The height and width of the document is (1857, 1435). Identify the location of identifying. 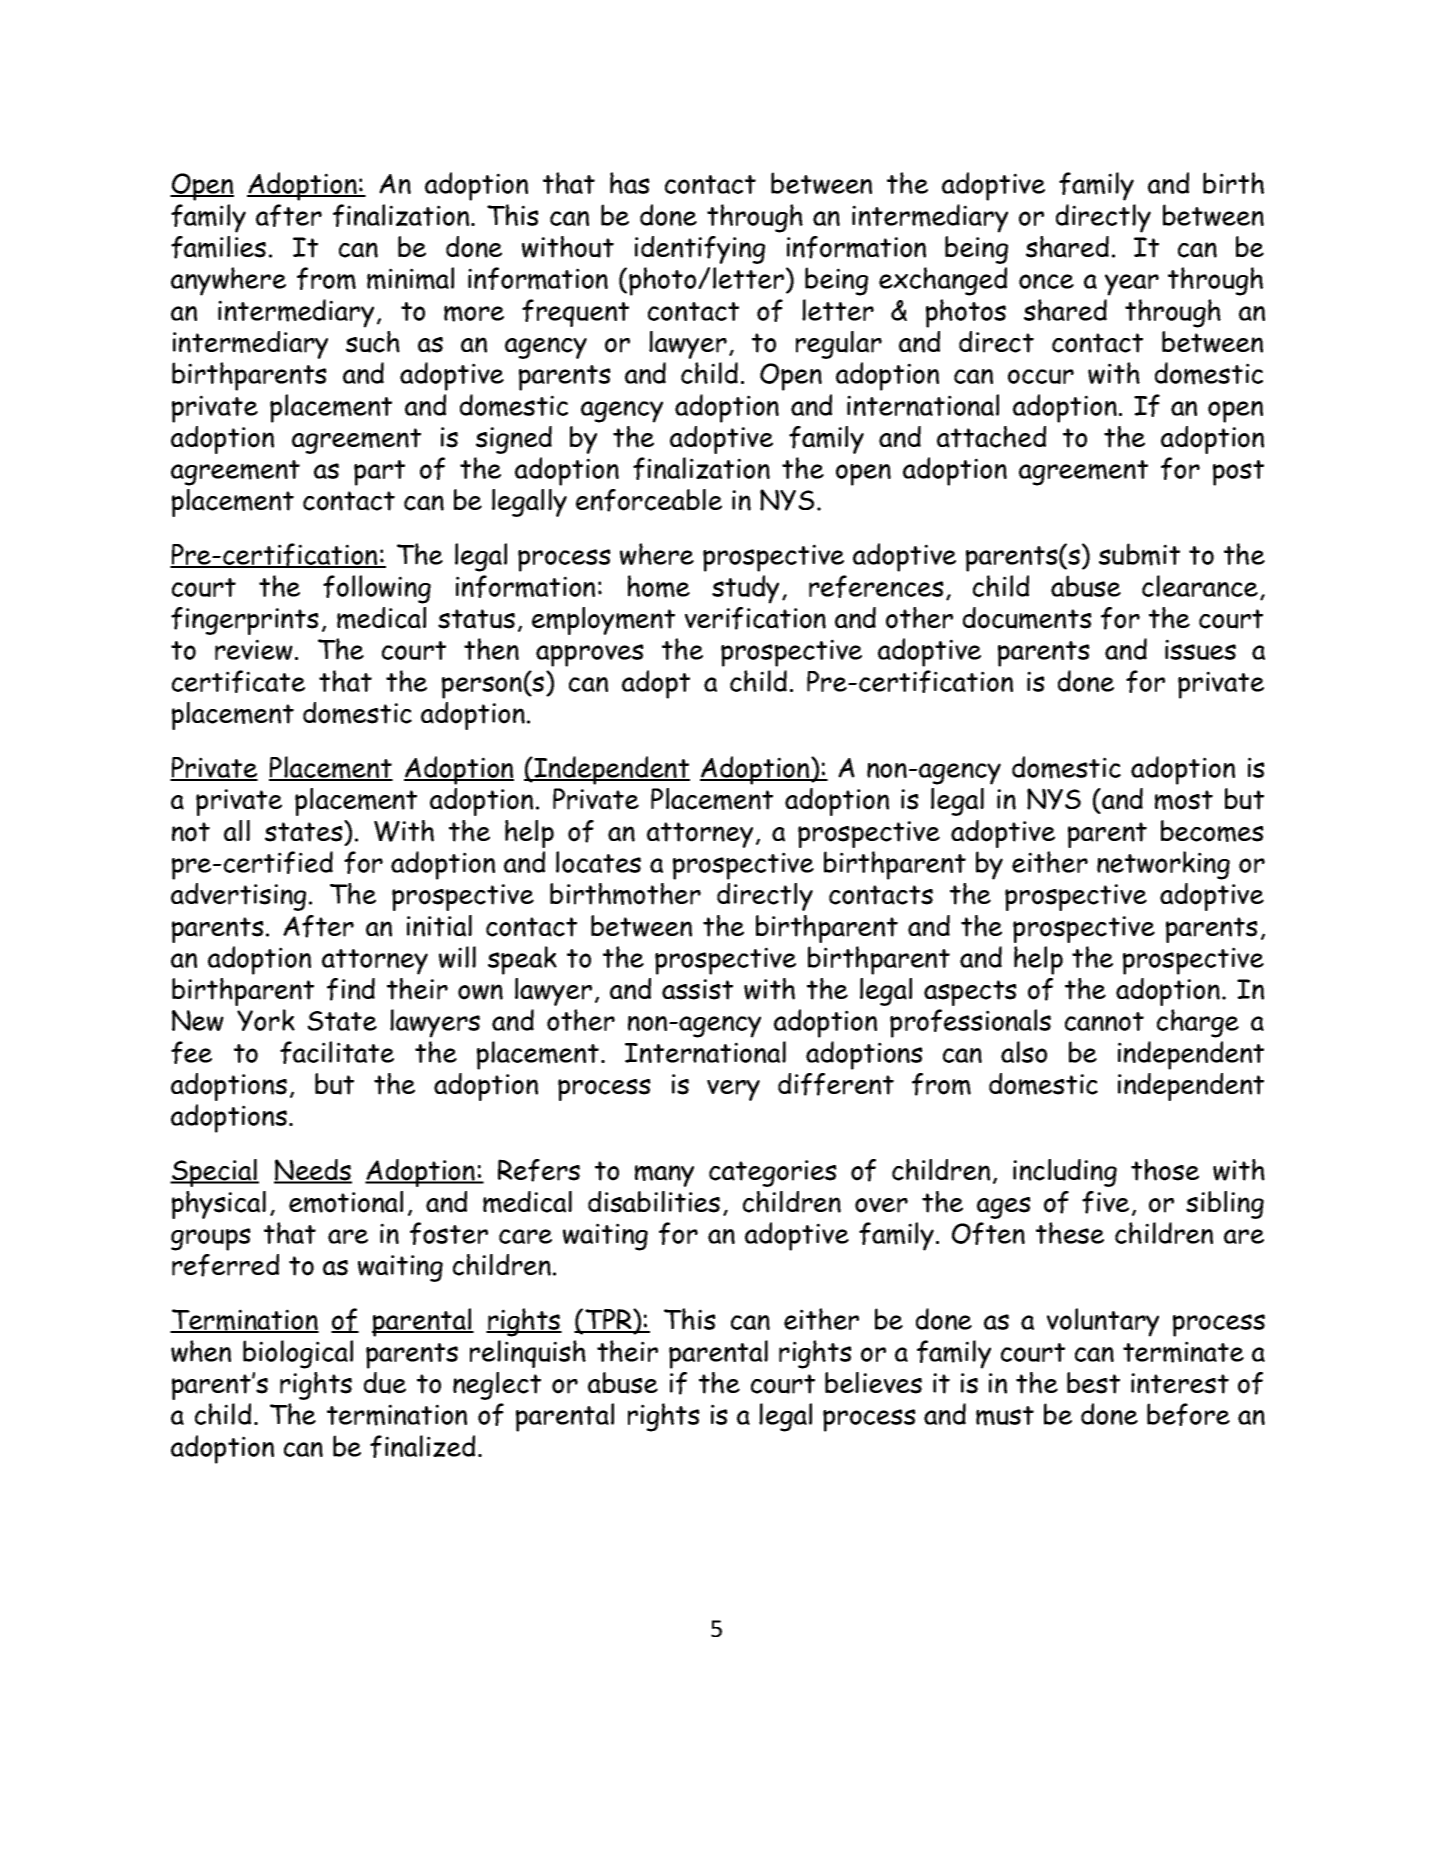
(700, 250).
